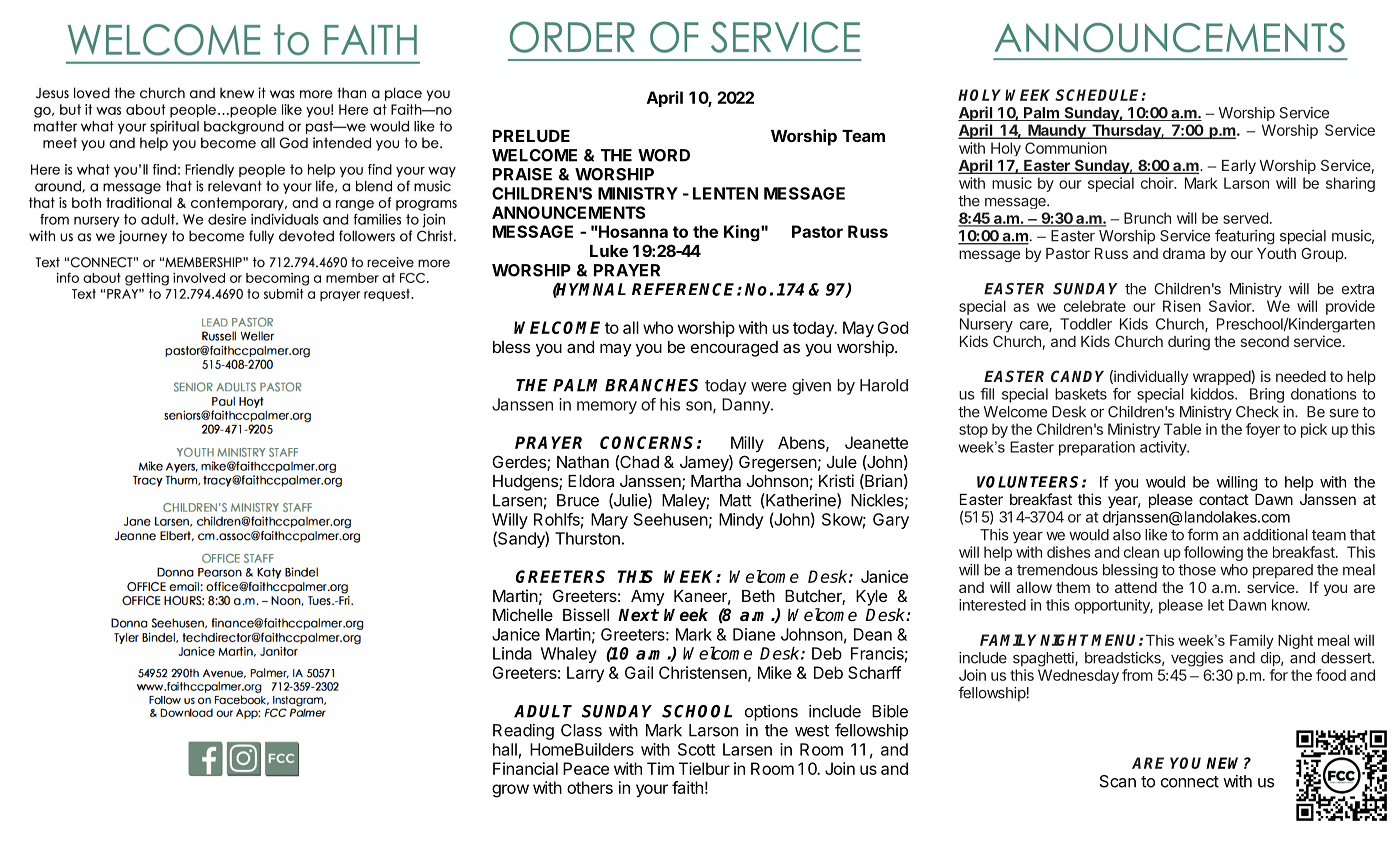 This screenshot has width=1400, height=850. I want to click on Kyle, so click(871, 598).
